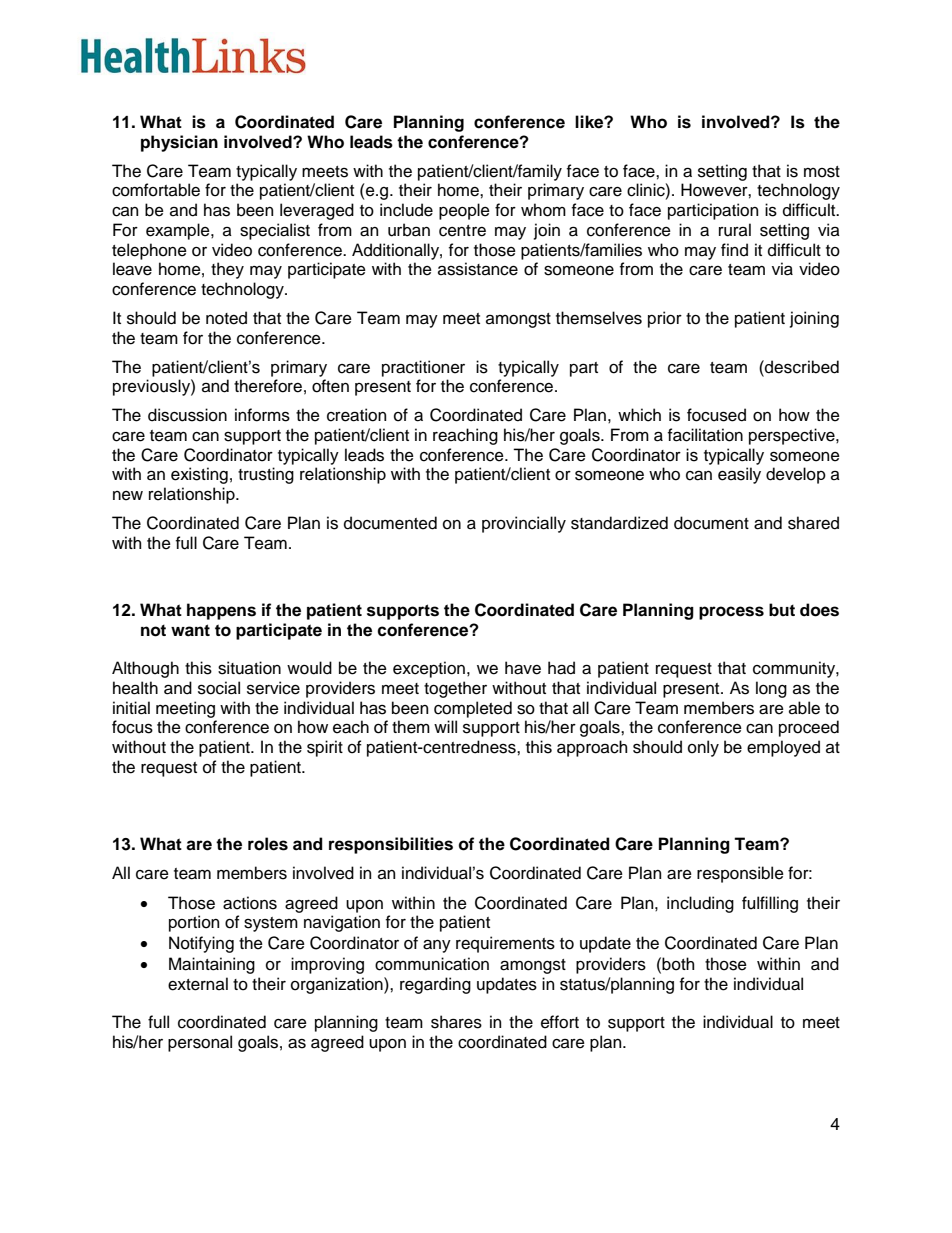 The width and height of the screenshot is (952, 1233). I want to click on most, so click(822, 172).
